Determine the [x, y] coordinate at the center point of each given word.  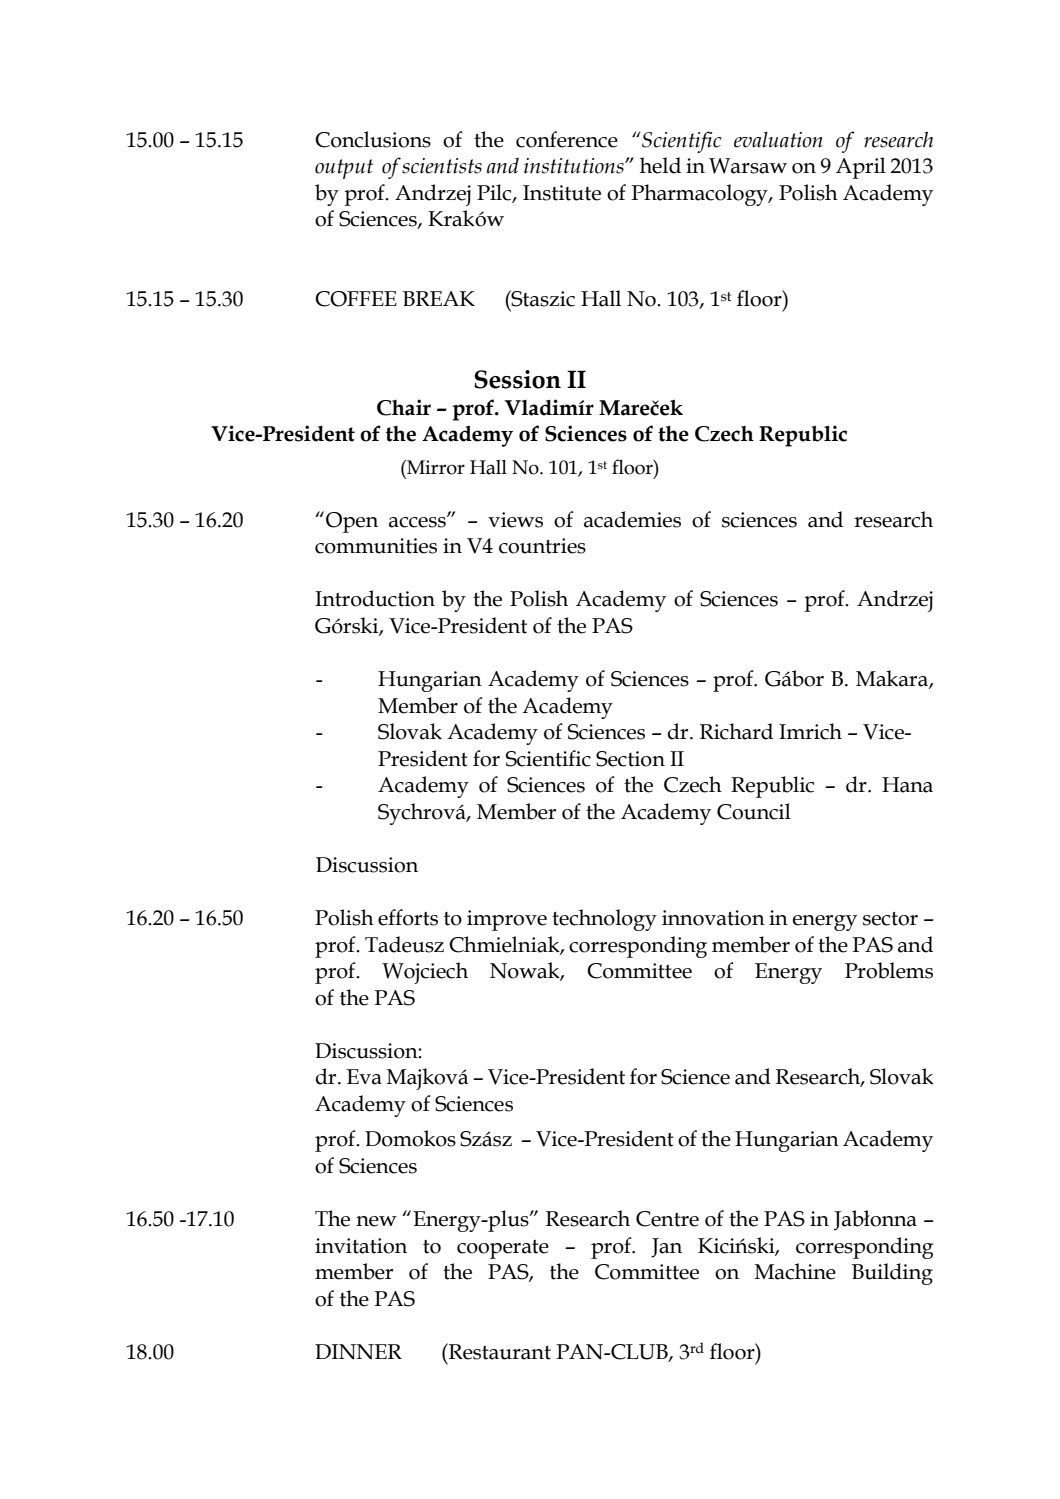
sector [890, 919]
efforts [408, 917]
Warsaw [748, 166]
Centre [667, 1219]
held [660, 165]
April [861, 168]
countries [542, 546]
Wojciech [425, 973]
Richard [736, 731]
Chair [404, 407]
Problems [889, 970]
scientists [442, 166]
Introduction [375, 598]
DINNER [358, 1352]
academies [632, 519]
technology [604, 920]
